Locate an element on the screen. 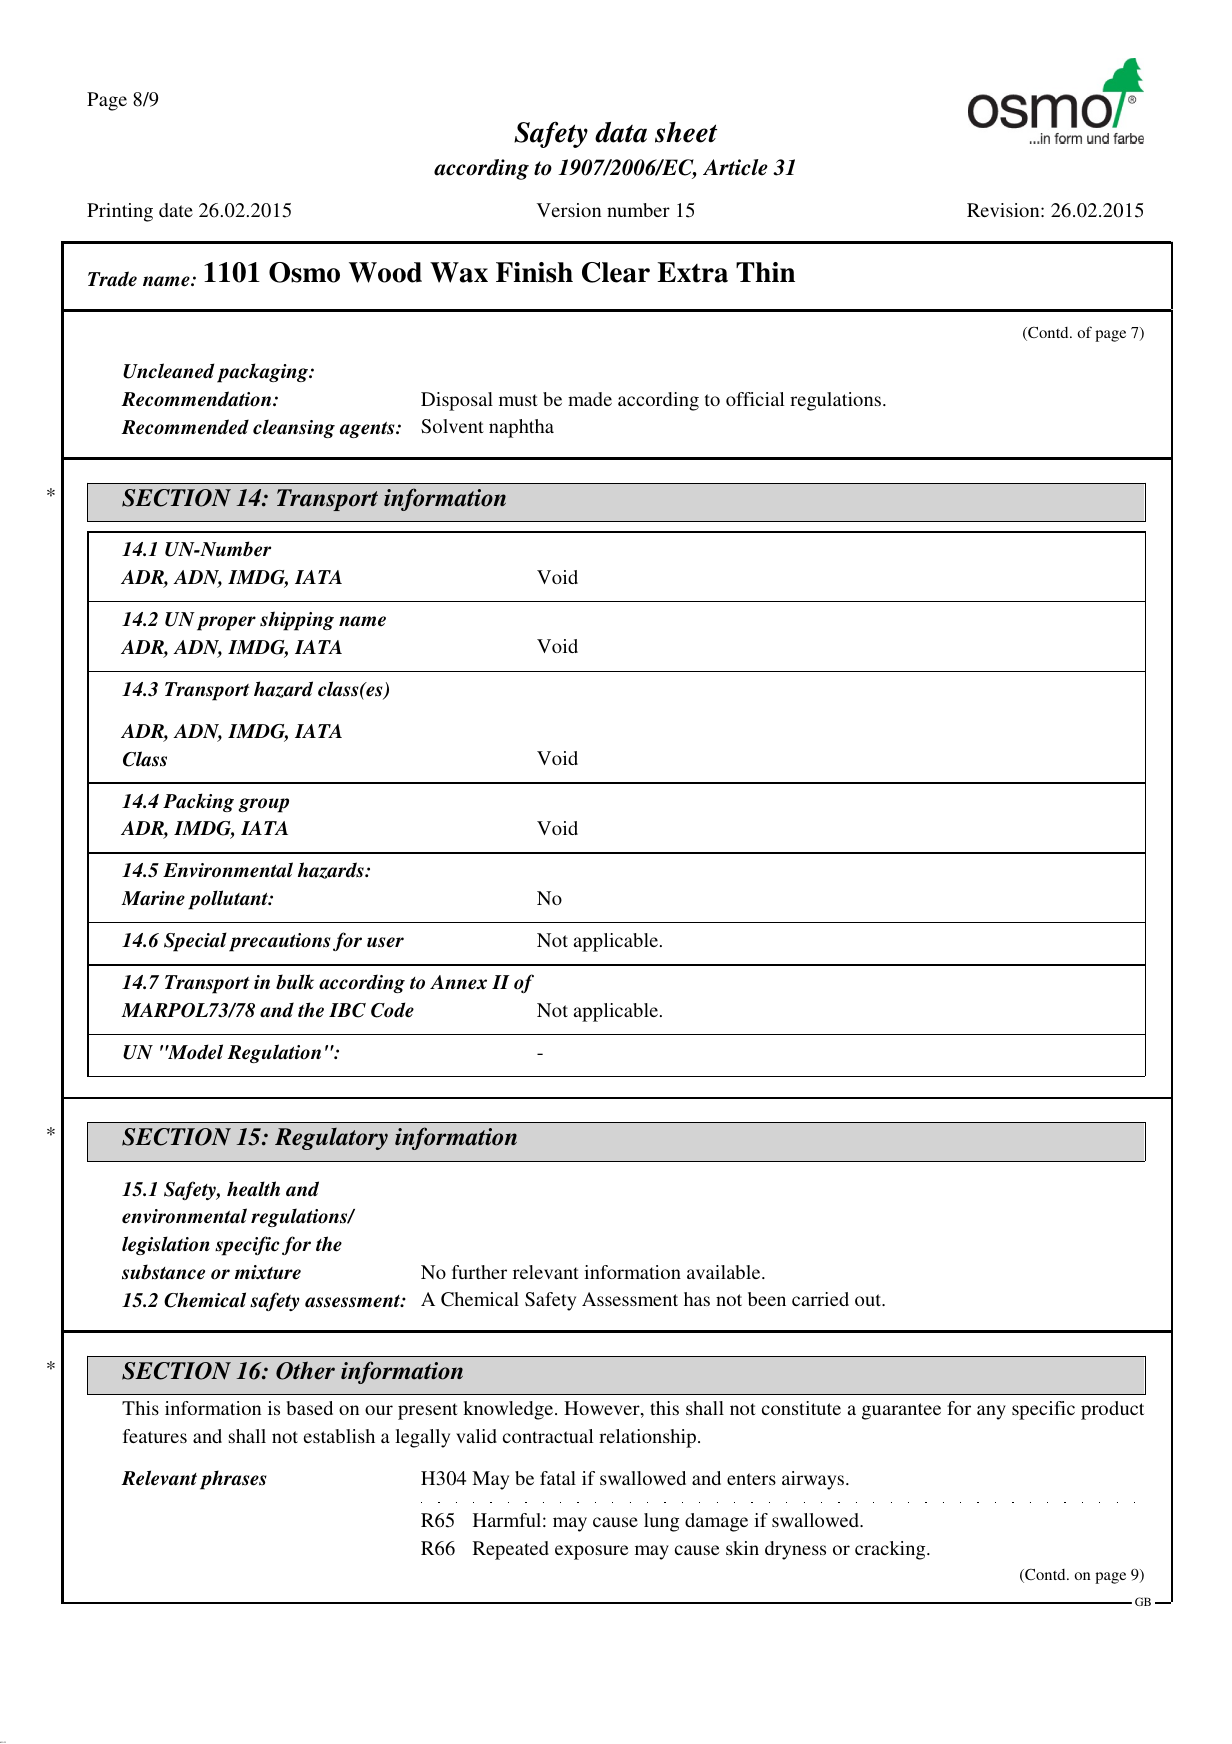  Annex is located at coordinates (458, 982).
